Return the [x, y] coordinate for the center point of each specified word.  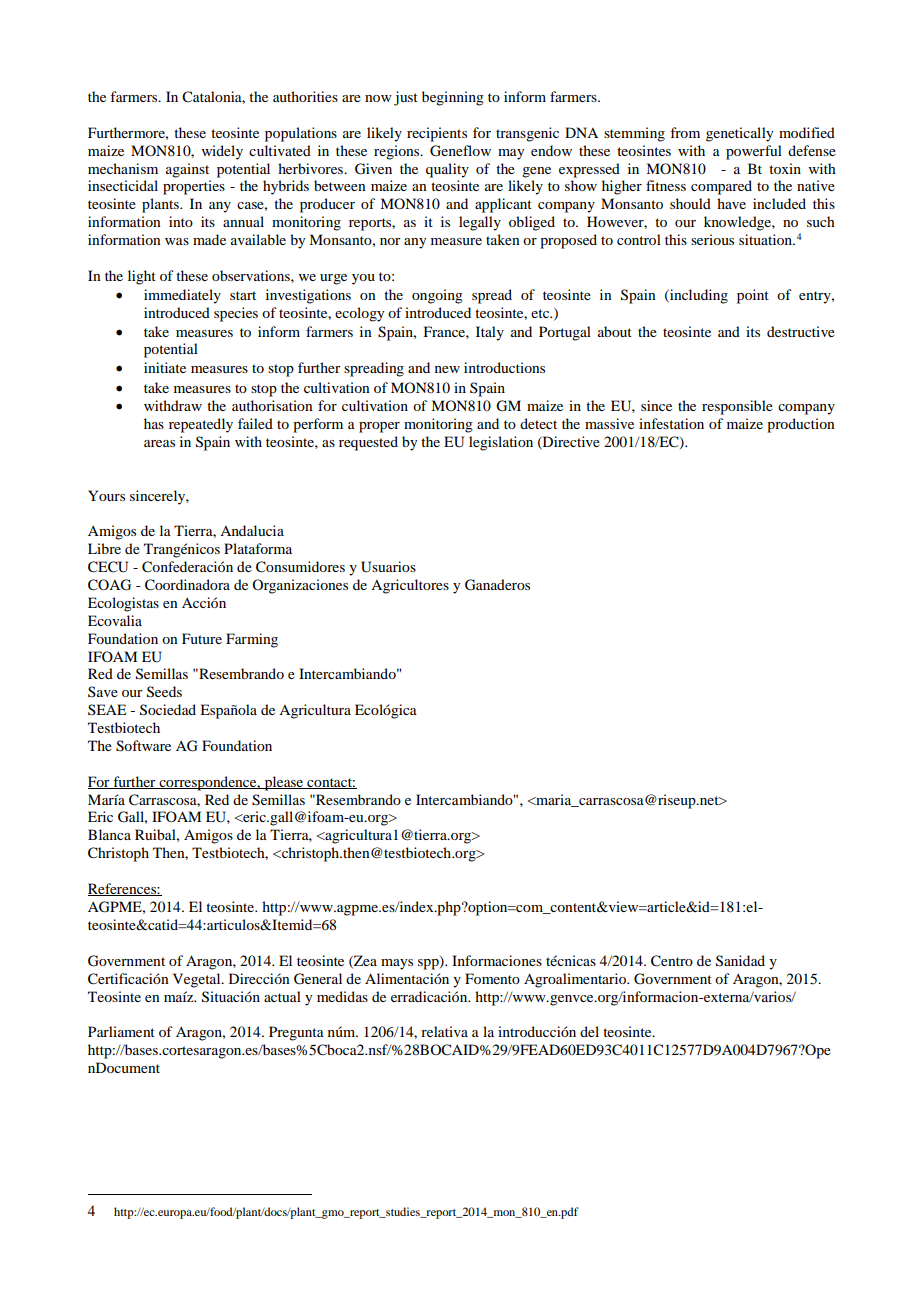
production [801, 425]
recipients [437, 134]
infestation [671, 423]
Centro [672, 961]
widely [222, 152]
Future [202, 638]
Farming [252, 640]
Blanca [109, 834]
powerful [754, 152]
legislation [501, 443]
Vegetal [198, 980]
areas [159, 443]
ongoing [437, 296]
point [753, 296]
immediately [182, 296]
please [284, 783]
